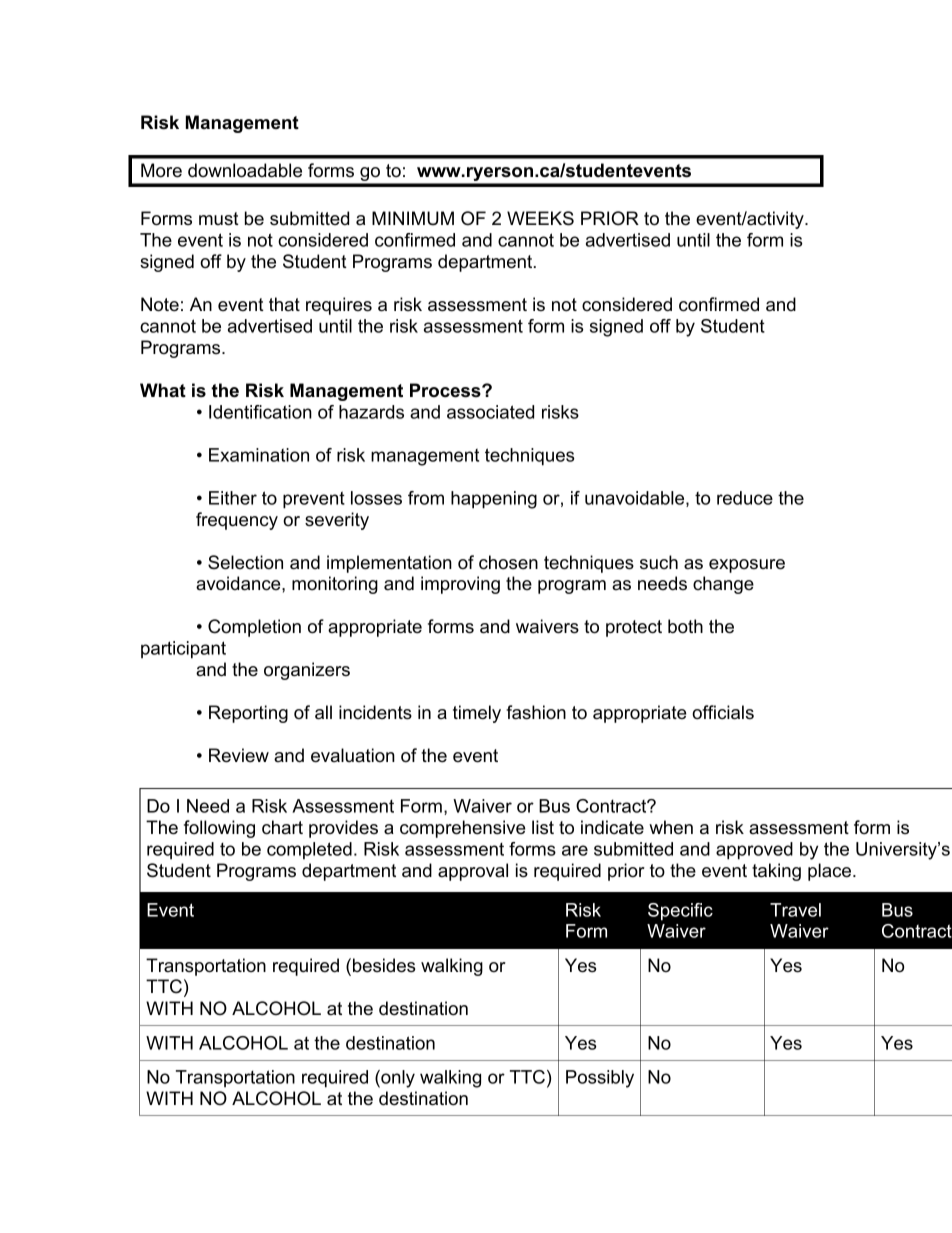 The width and height of the document is (952, 1233). I want to click on MINIMUM, so click(413, 218).
